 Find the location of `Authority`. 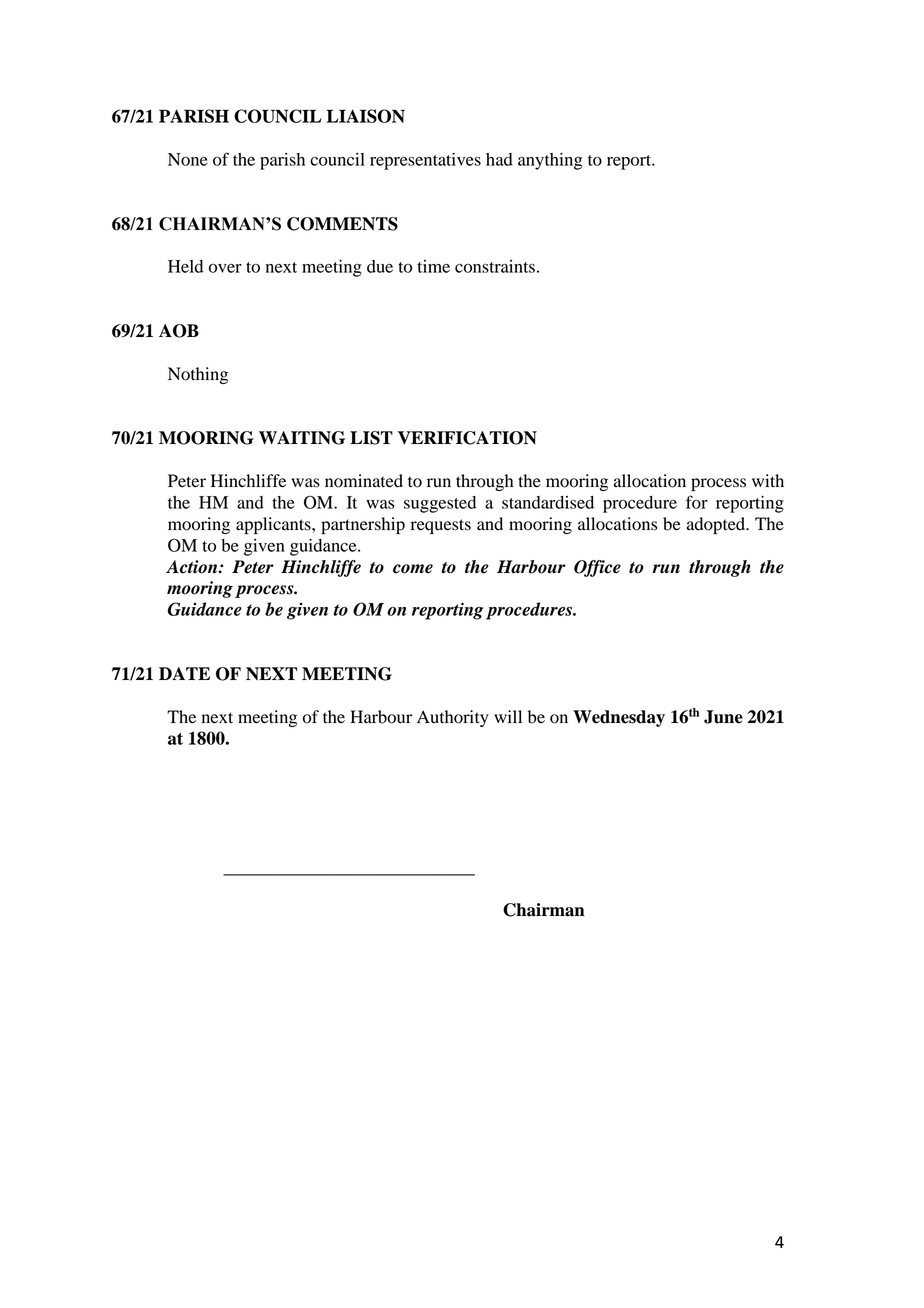

Authority is located at coordinates (453, 718).
